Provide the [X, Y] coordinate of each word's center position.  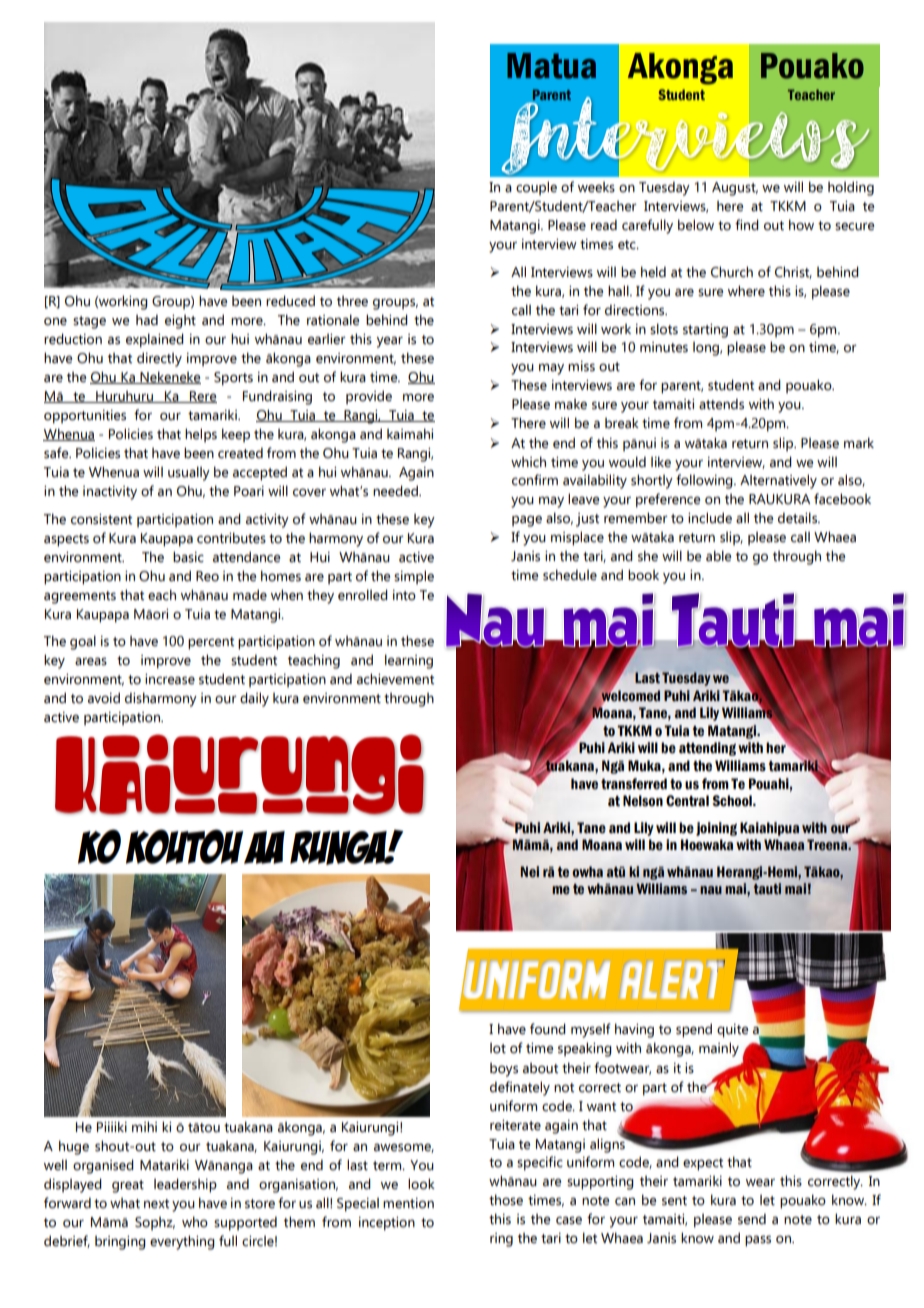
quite [732, 1031]
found [548, 1029]
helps [201, 435]
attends [721, 404]
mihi [144, 1126]
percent [211, 643]
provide [369, 397]
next [156, 1204]
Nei [530, 872]
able [718, 556]
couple [536, 188]
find [747, 225]
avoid [104, 698]
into [404, 595]
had [147, 319]
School [733, 801]
